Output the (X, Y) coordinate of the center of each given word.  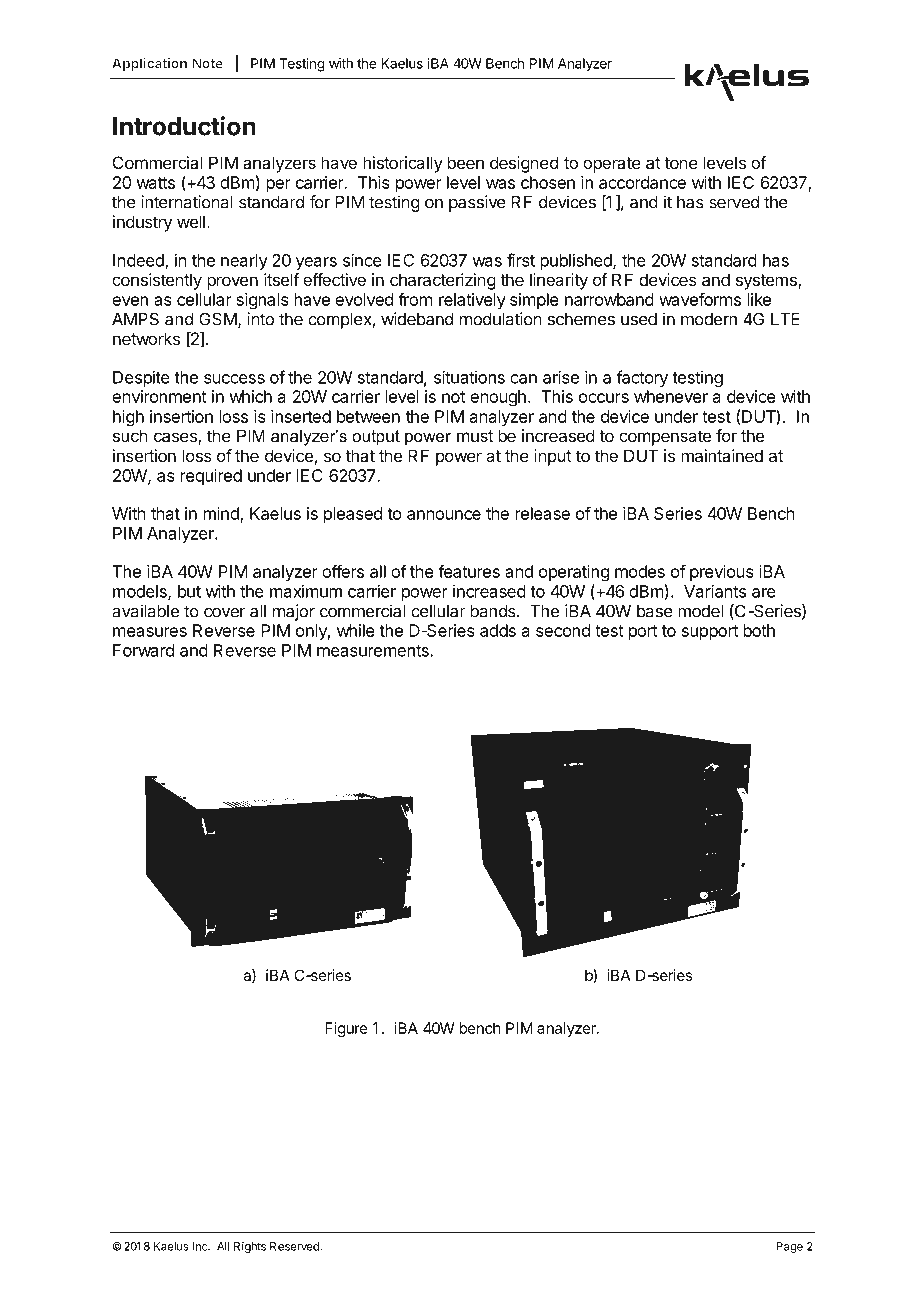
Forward (143, 650)
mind (222, 514)
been (466, 162)
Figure (346, 1029)
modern (709, 319)
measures (150, 632)
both (759, 630)
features (469, 571)
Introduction (184, 126)
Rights (250, 1247)
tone (681, 163)
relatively (472, 301)
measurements (374, 651)
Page (789, 1247)
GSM (218, 319)
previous (722, 573)
